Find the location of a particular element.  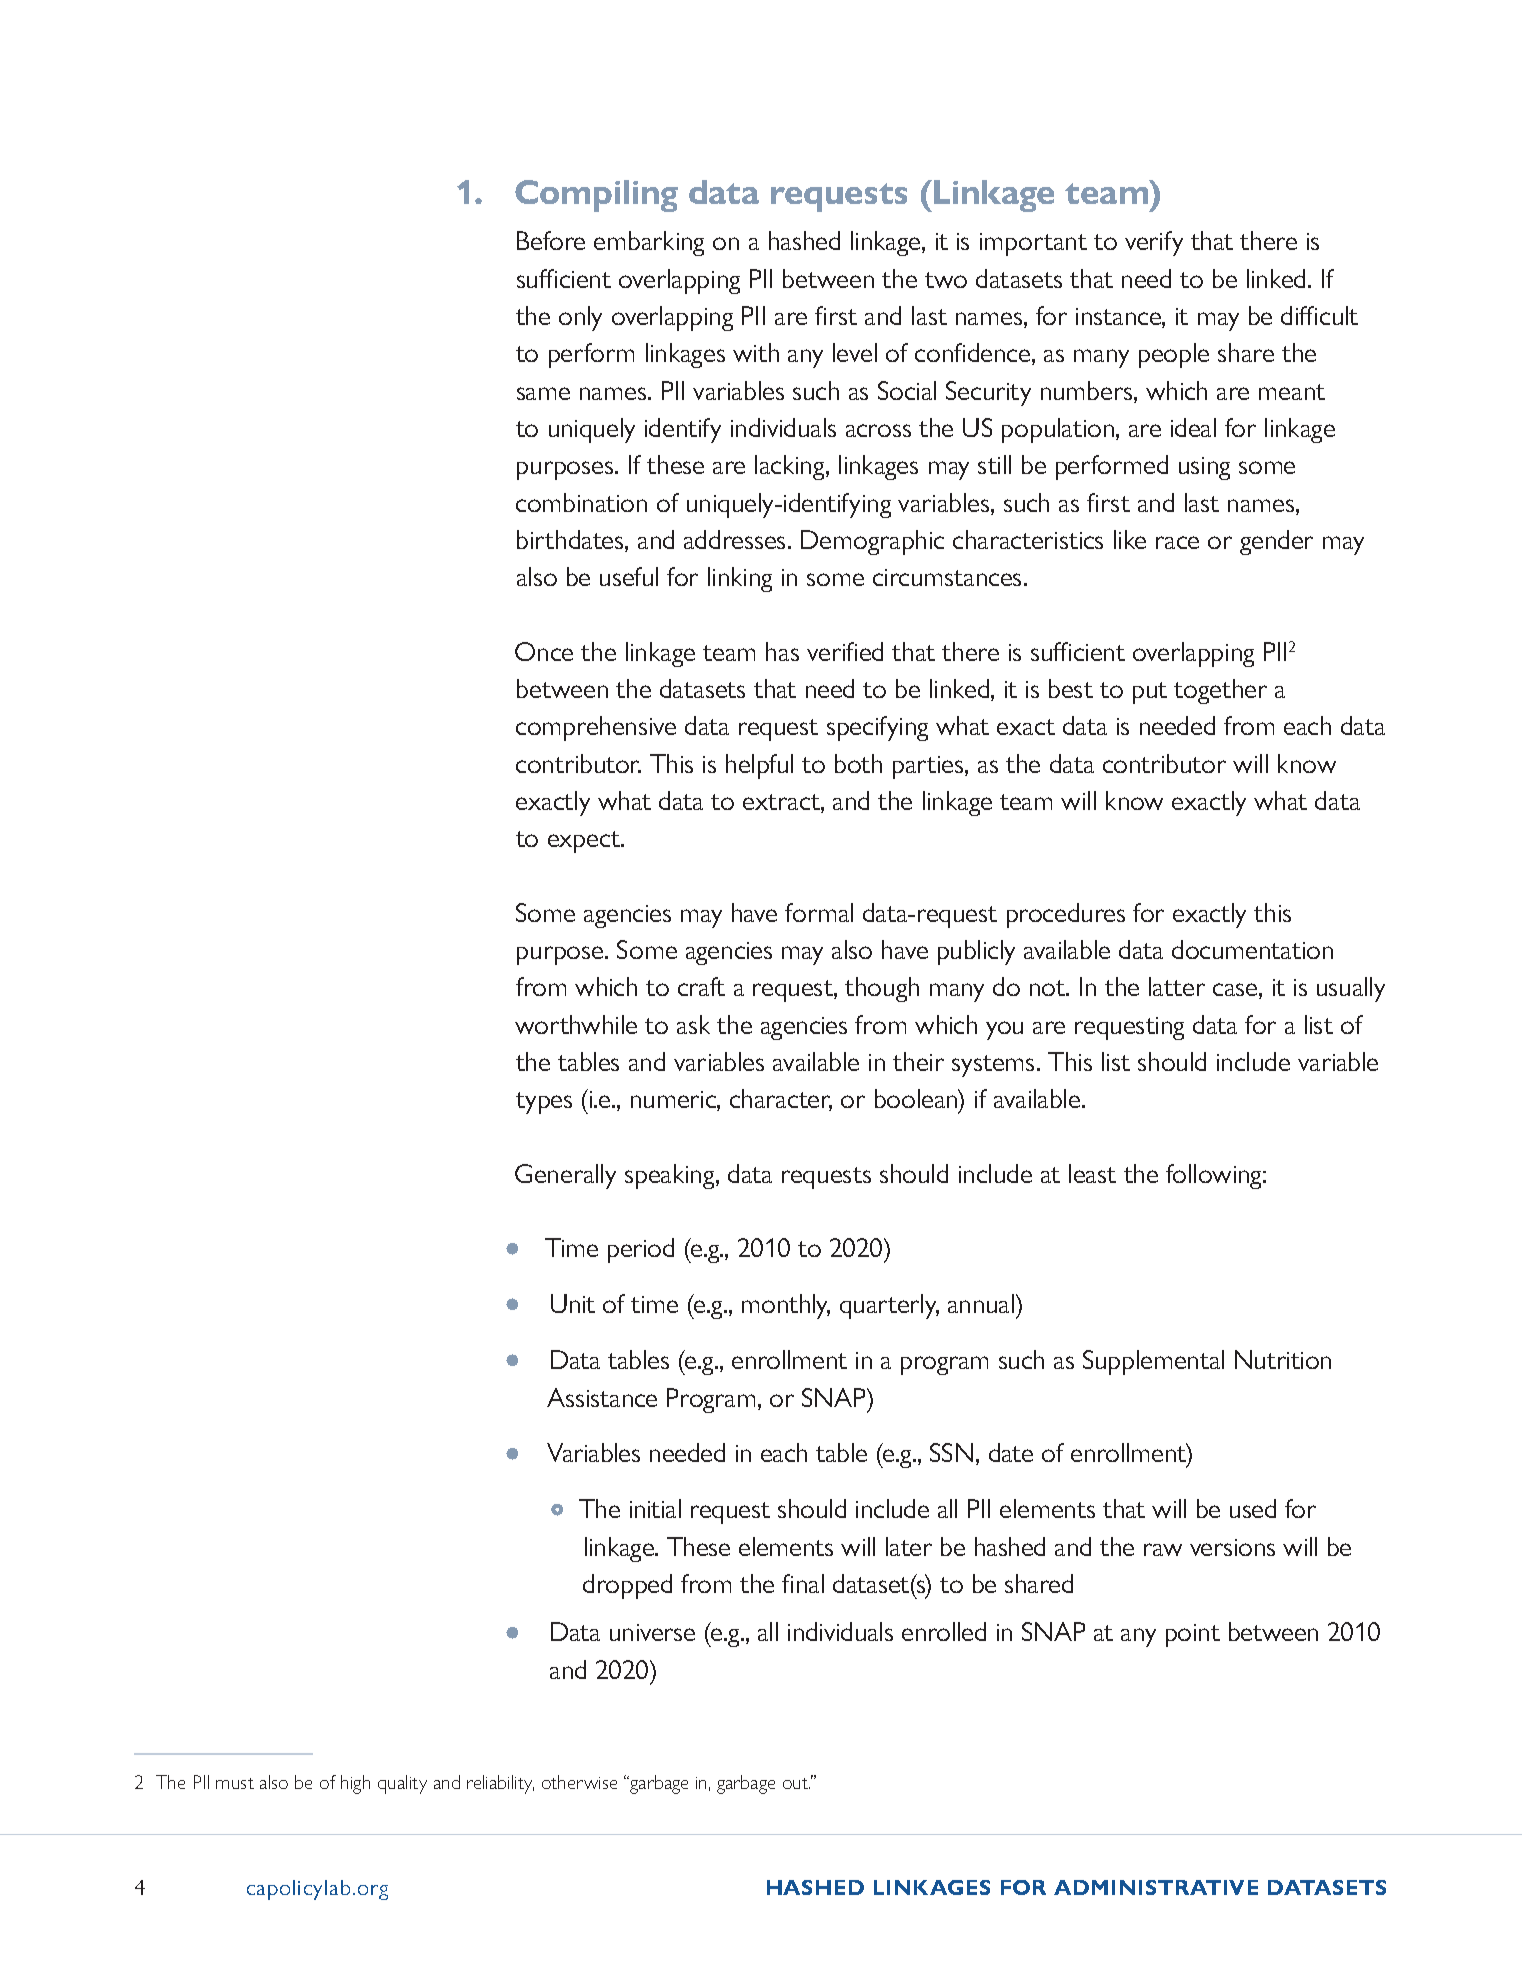

ask is located at coordinates (693, 1024).
